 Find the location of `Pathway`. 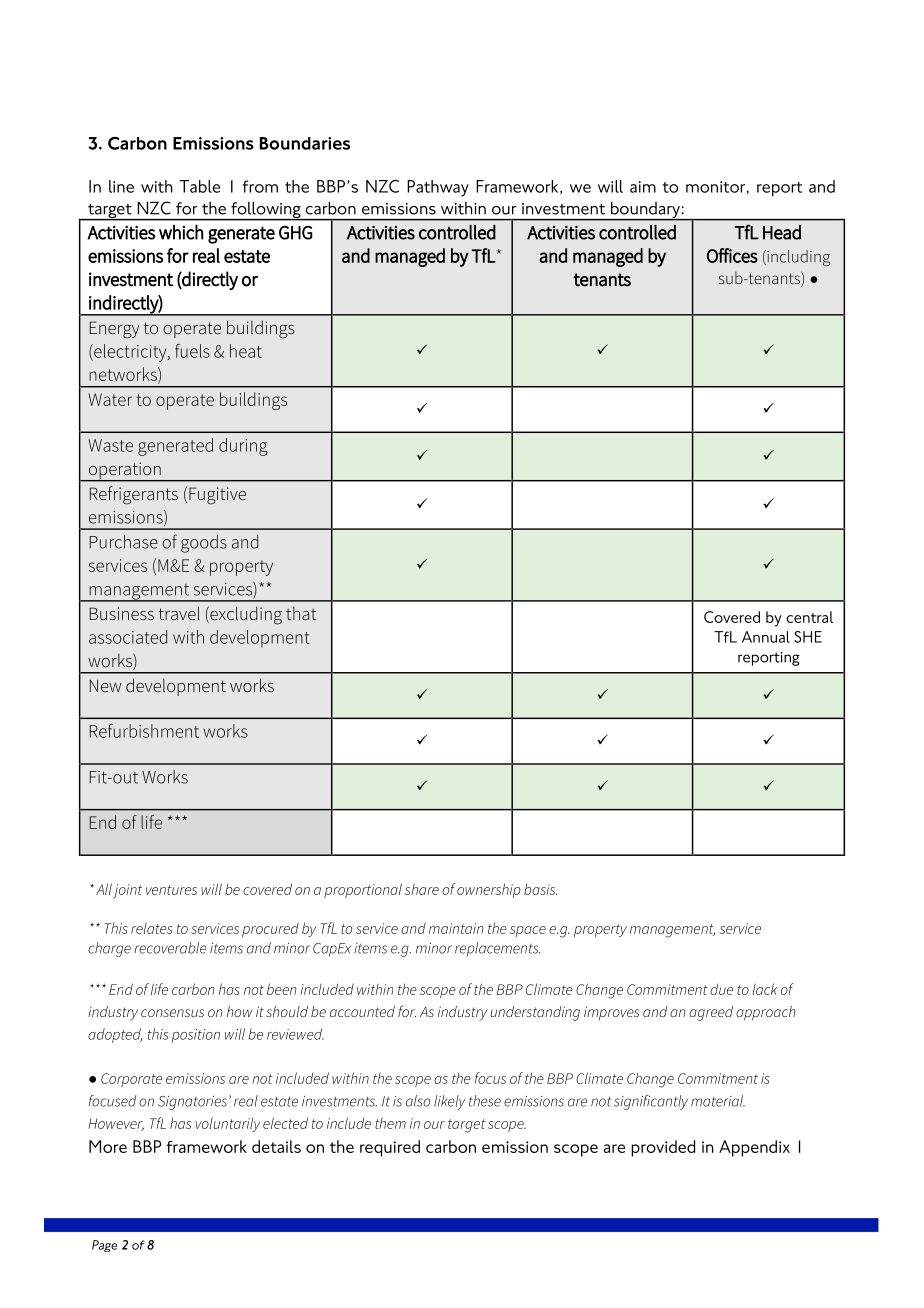

Pathway is located at coordinates (438, 188).
